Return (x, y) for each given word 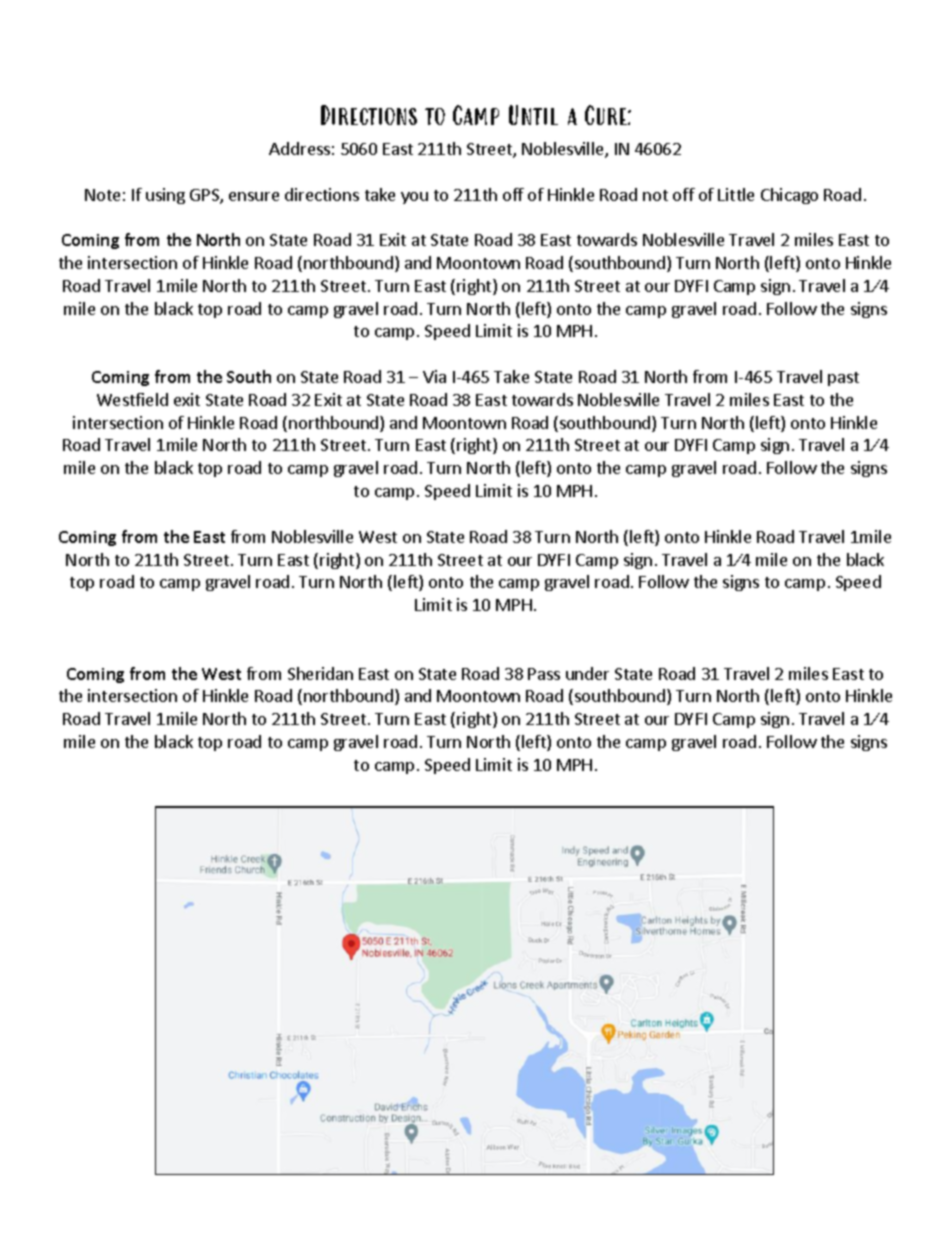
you (414, 198)
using (165, 196)
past (843, 379)
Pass (544, 674)
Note (102, 195)
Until (533, 115)
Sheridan (320, 673)
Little (736, 194)
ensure (254, 196)
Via (434, 376)
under (587, 673)
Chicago (789, 196)
